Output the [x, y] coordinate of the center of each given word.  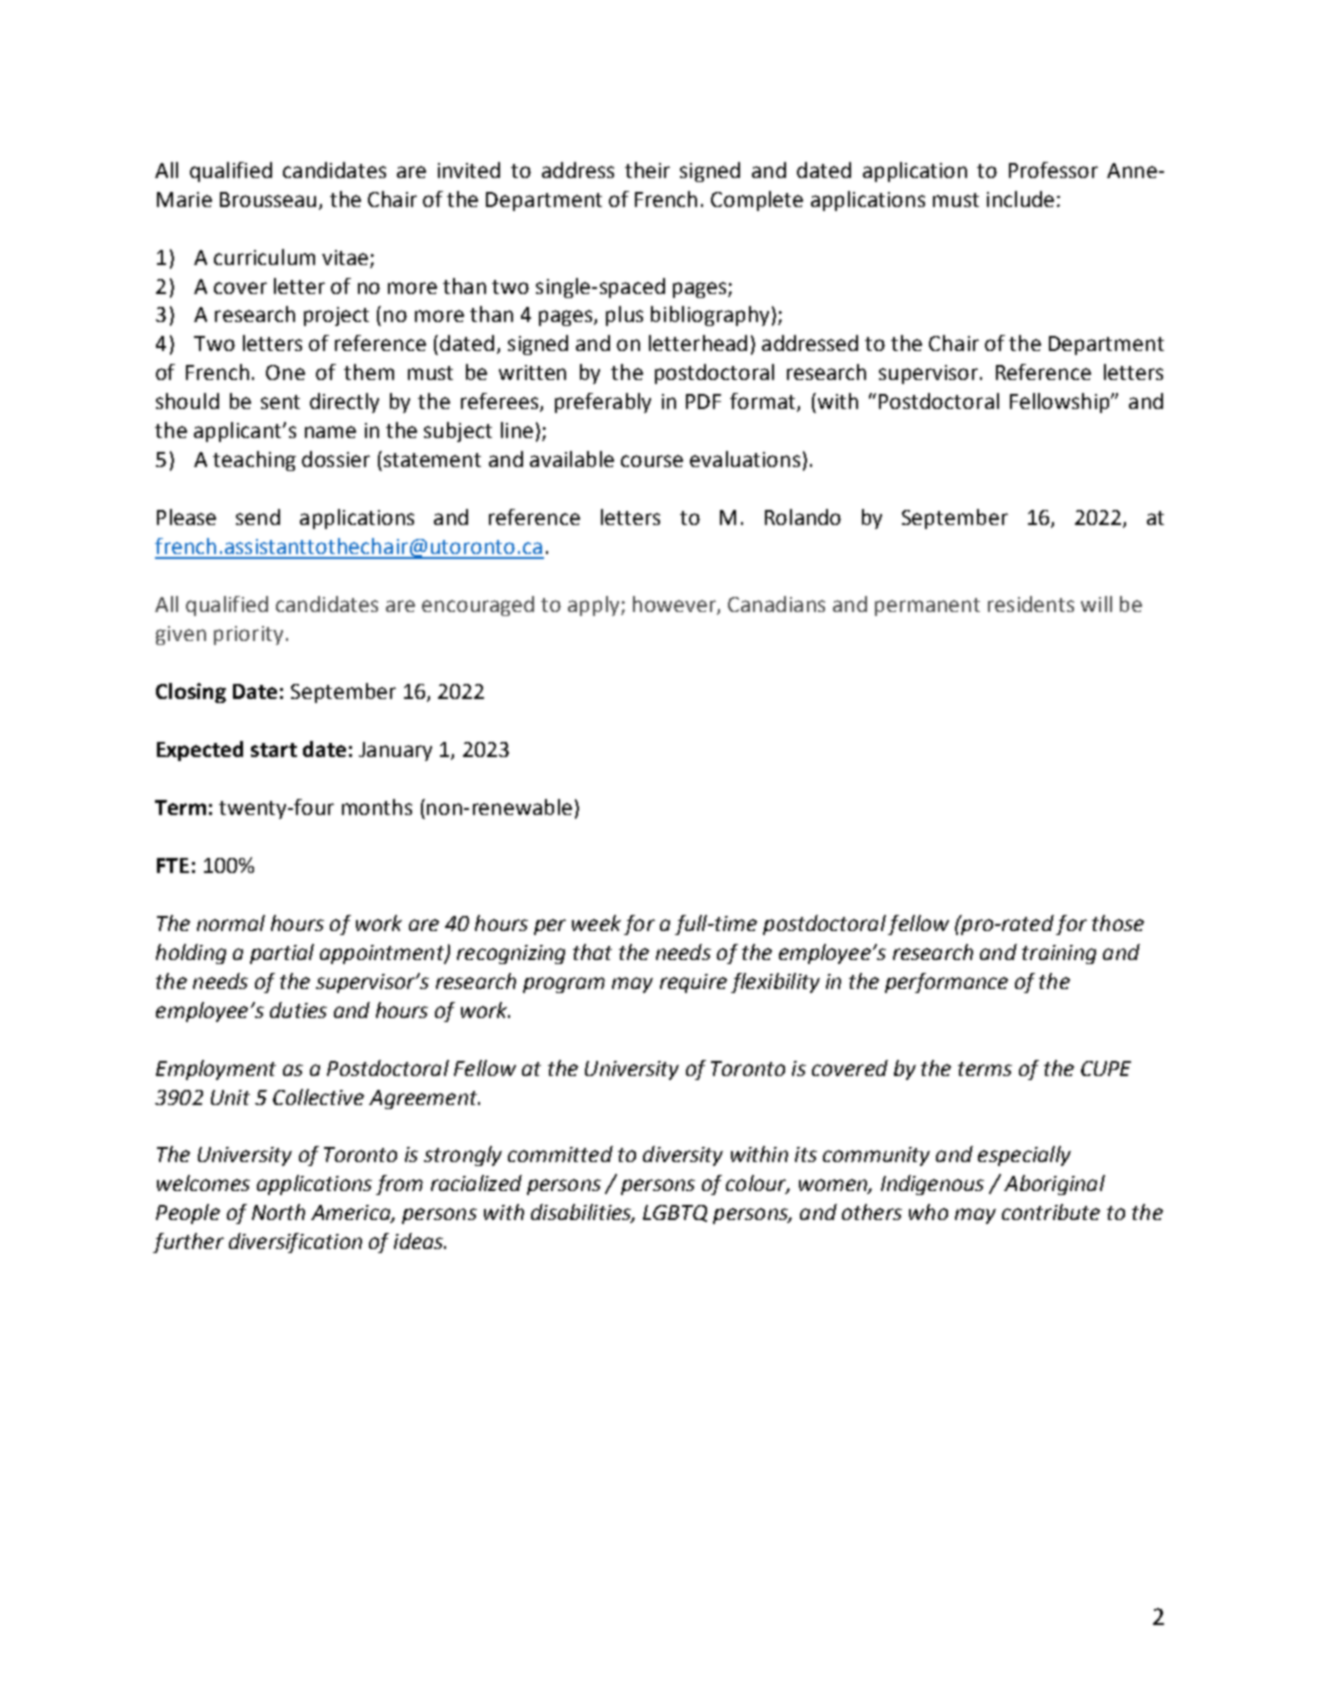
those [1118, 923]
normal [231, 923]
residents [1031, 604]
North [278, 1212]
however [675, 605]
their [647, 170]
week [596, 923]
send [258, 517]
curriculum [264, 257]
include [1020, 199]
